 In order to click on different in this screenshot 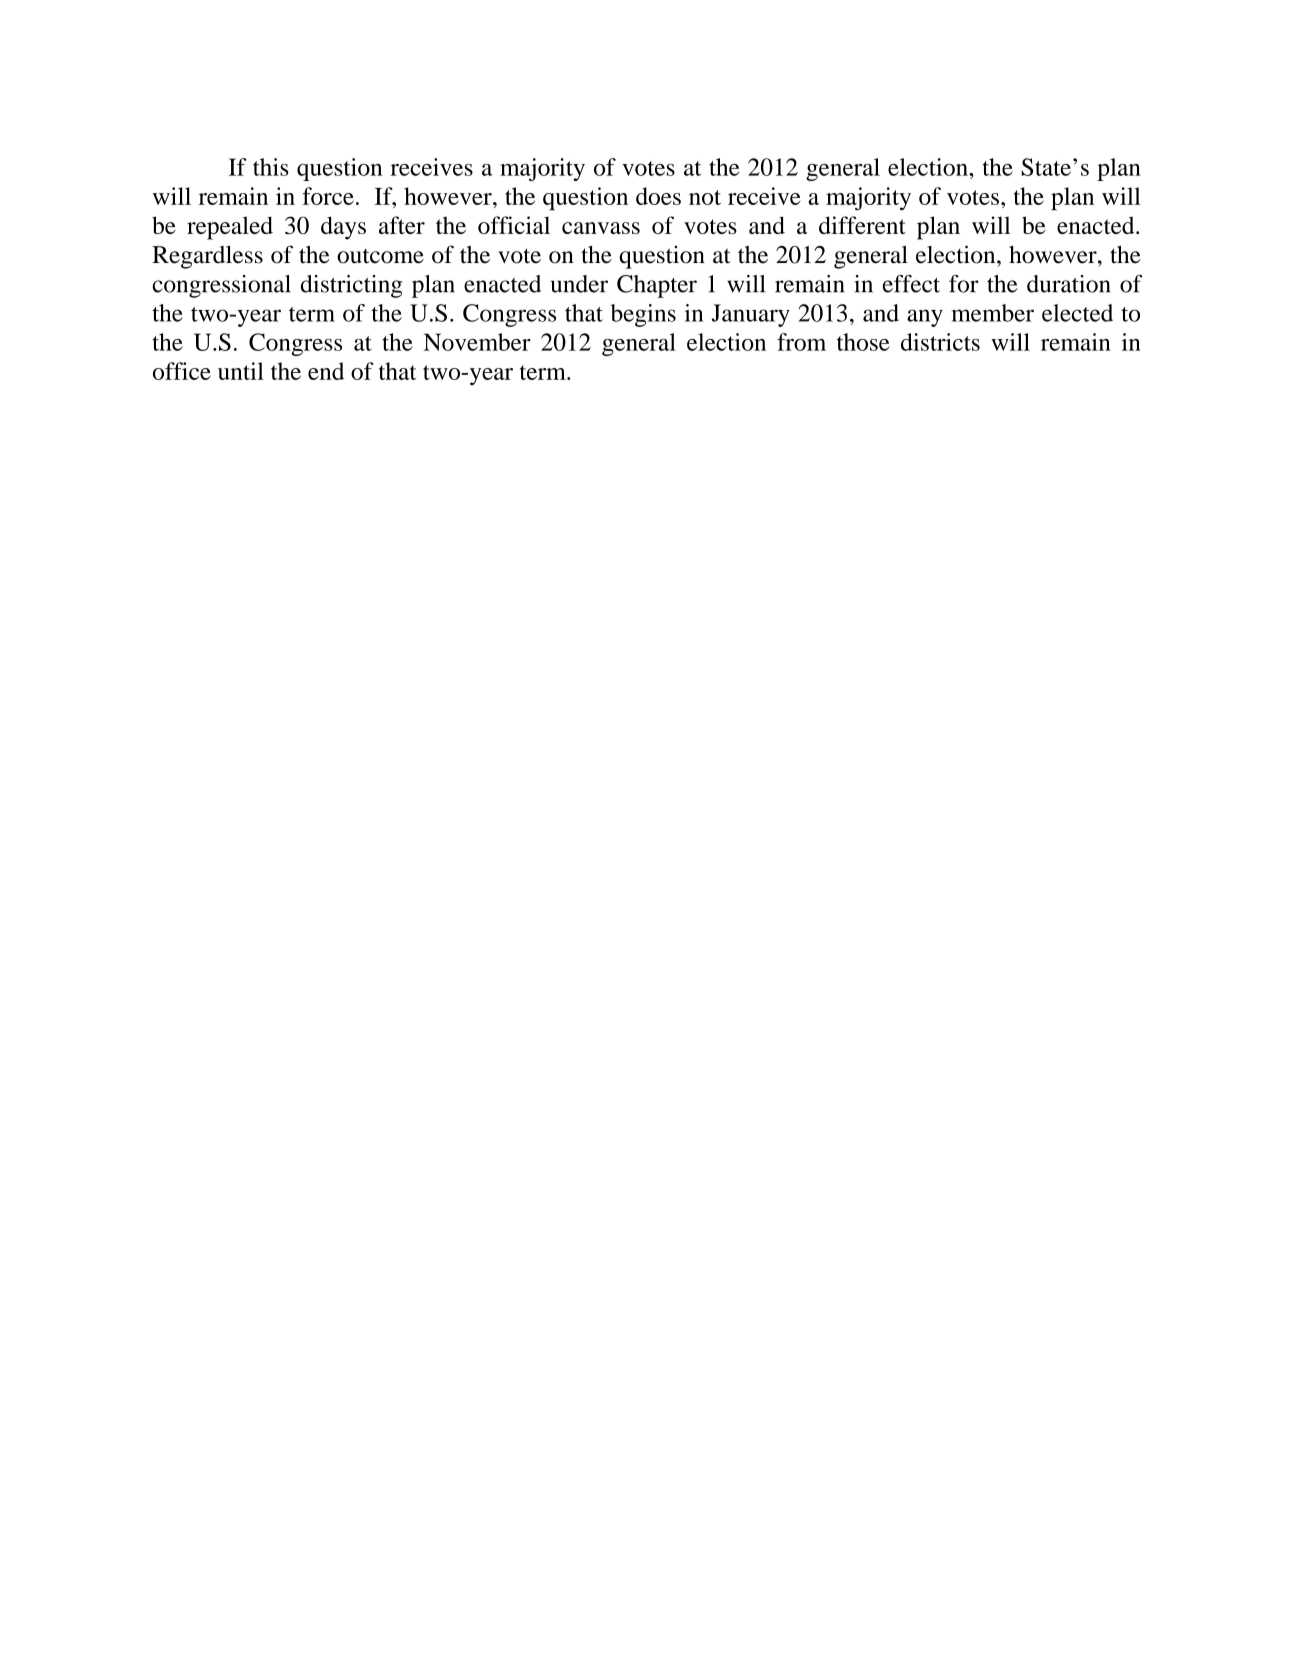, I will do `click(862, 225)`.
